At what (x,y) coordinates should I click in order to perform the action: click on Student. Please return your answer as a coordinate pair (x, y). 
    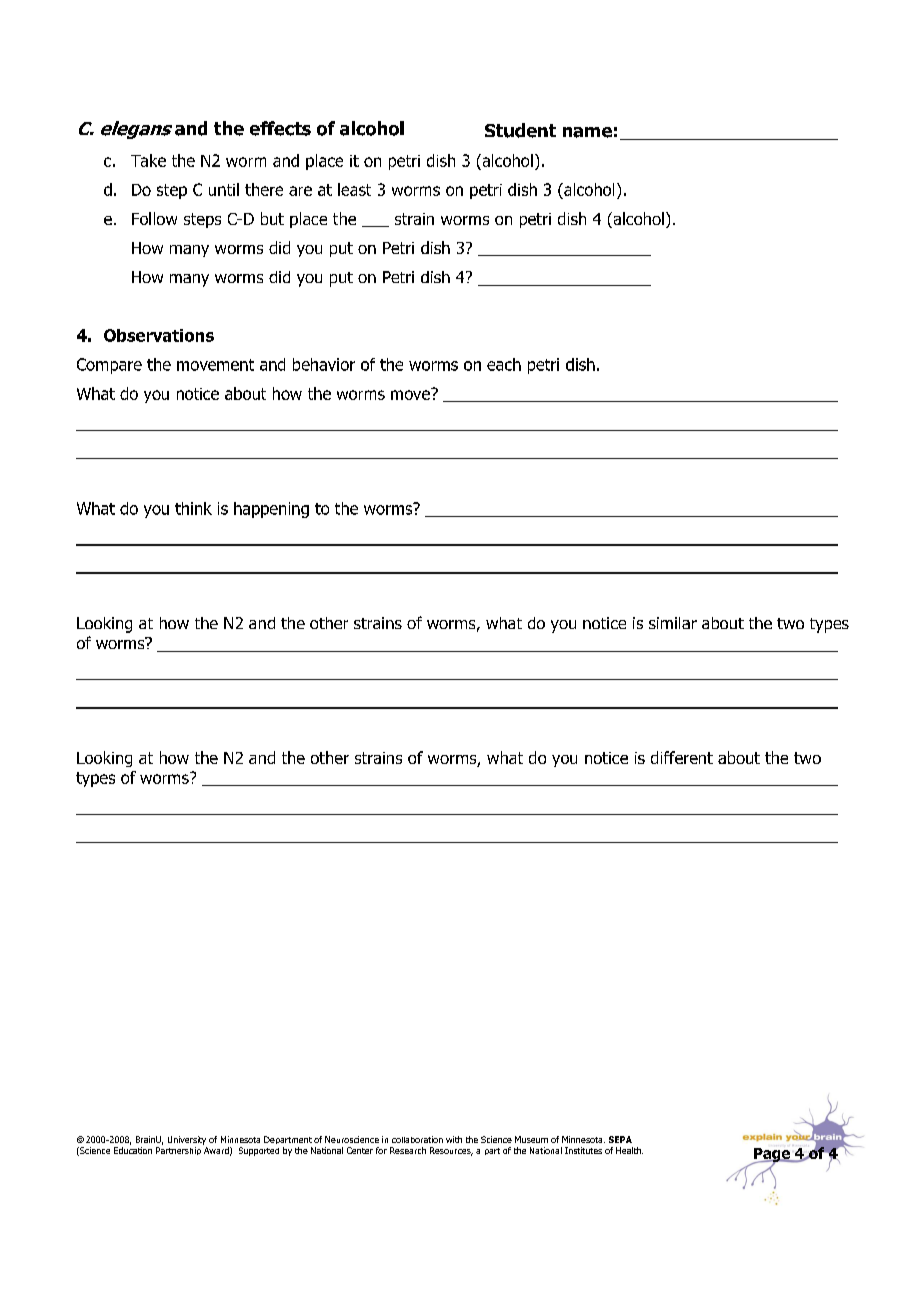
    Looking at the image, I should click on (520, 130).
